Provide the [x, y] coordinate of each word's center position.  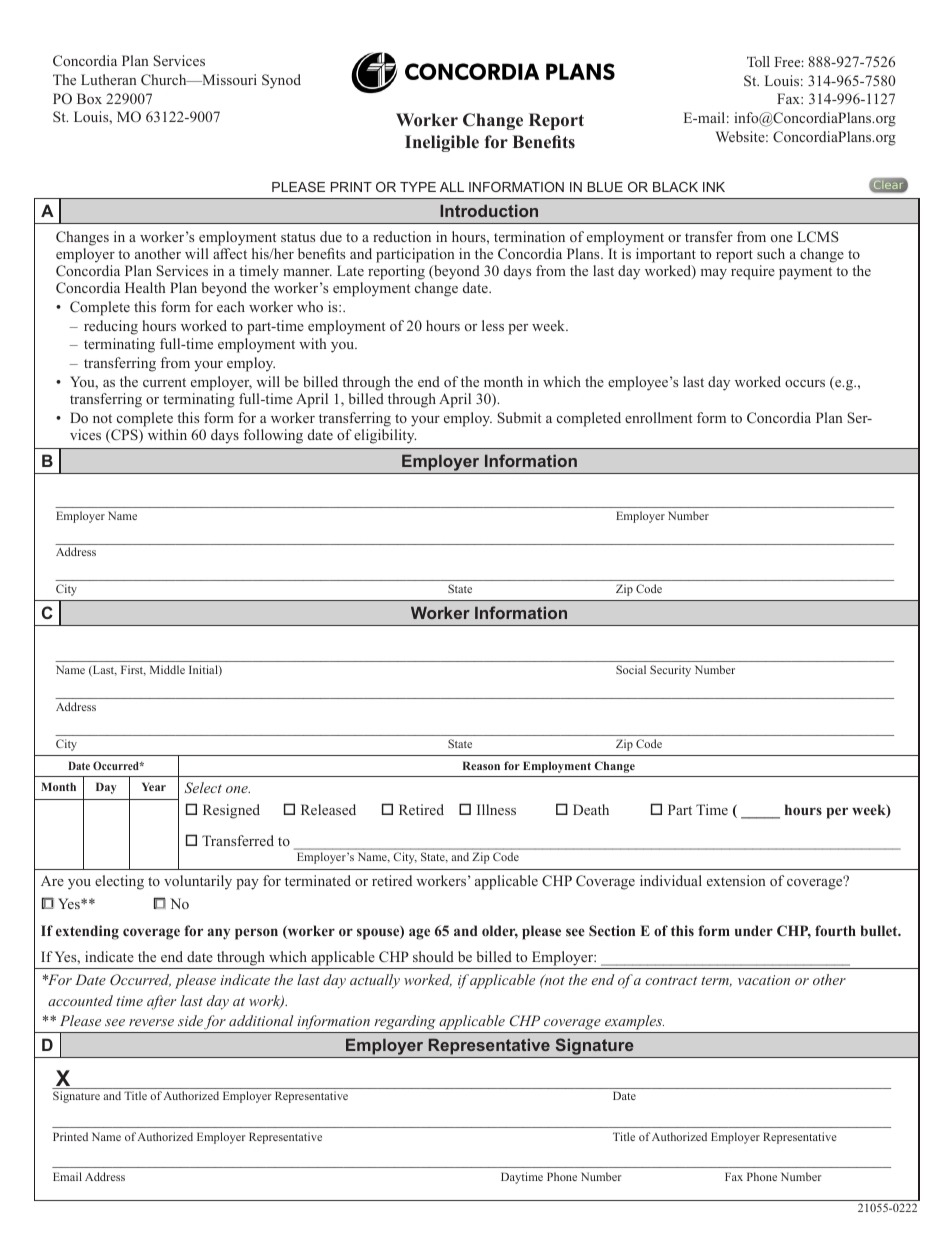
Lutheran [109, 79]
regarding [405, 1022]
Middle [167, 669]
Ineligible [442, 143]
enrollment [658, 417]
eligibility [385, 436]
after [161, 1002]
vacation [764, 980]
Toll [758, 61]
